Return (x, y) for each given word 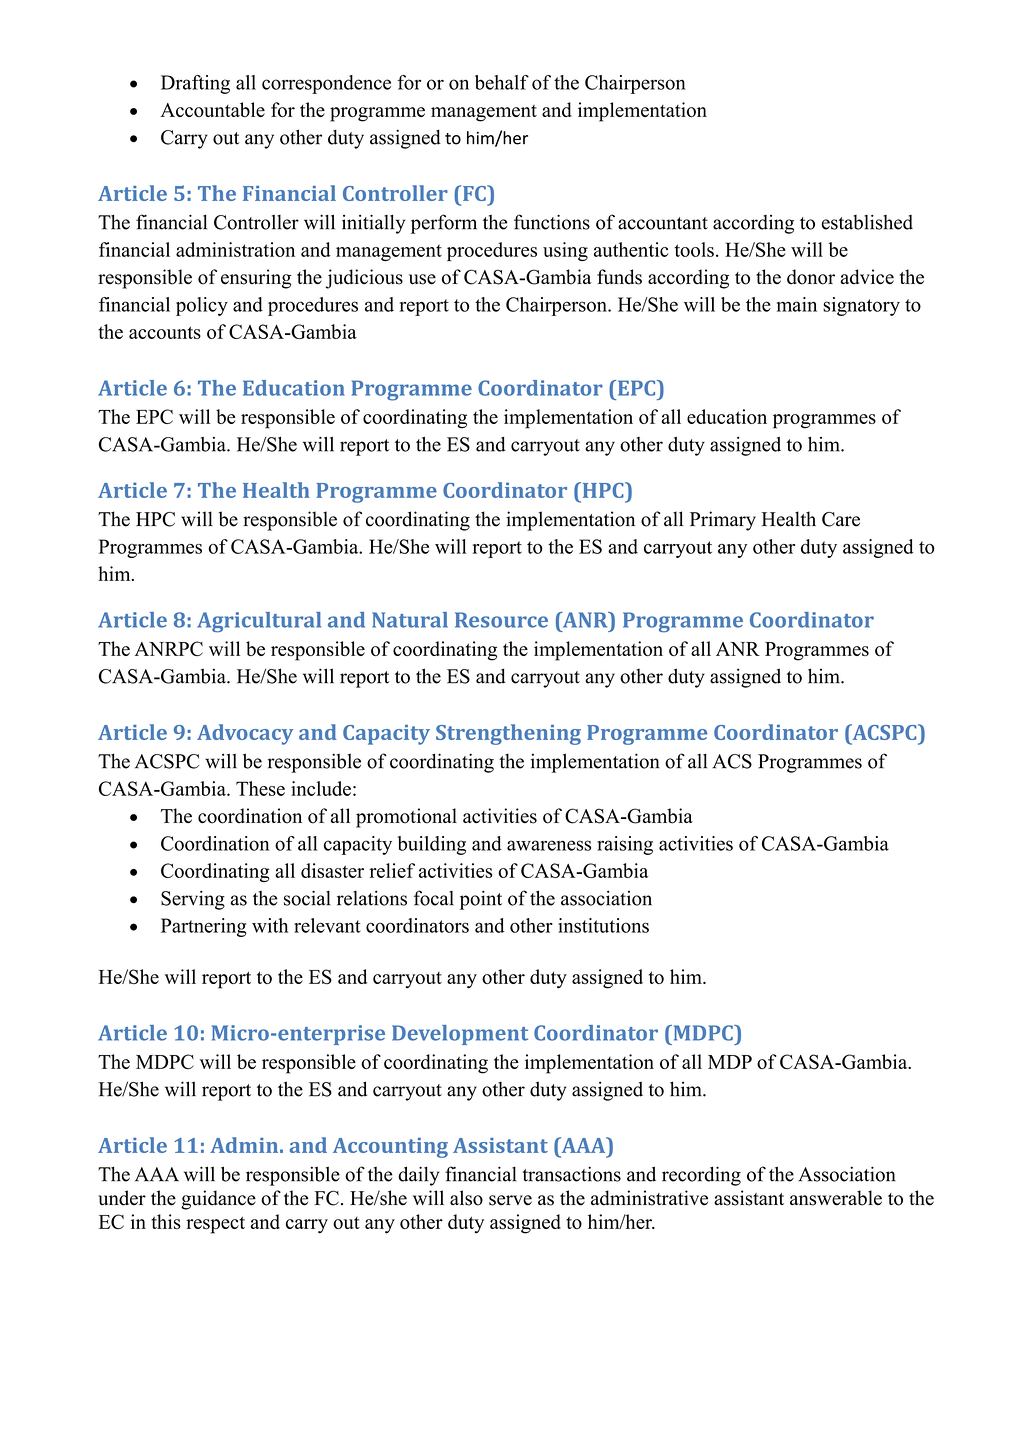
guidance (218, 1200)
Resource (501, 620)
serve (510, 1200)
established (867, 222)
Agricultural (259, 622)
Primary (723, 521)
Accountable (212, 109)
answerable (836, 1198)
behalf (502, 82)
